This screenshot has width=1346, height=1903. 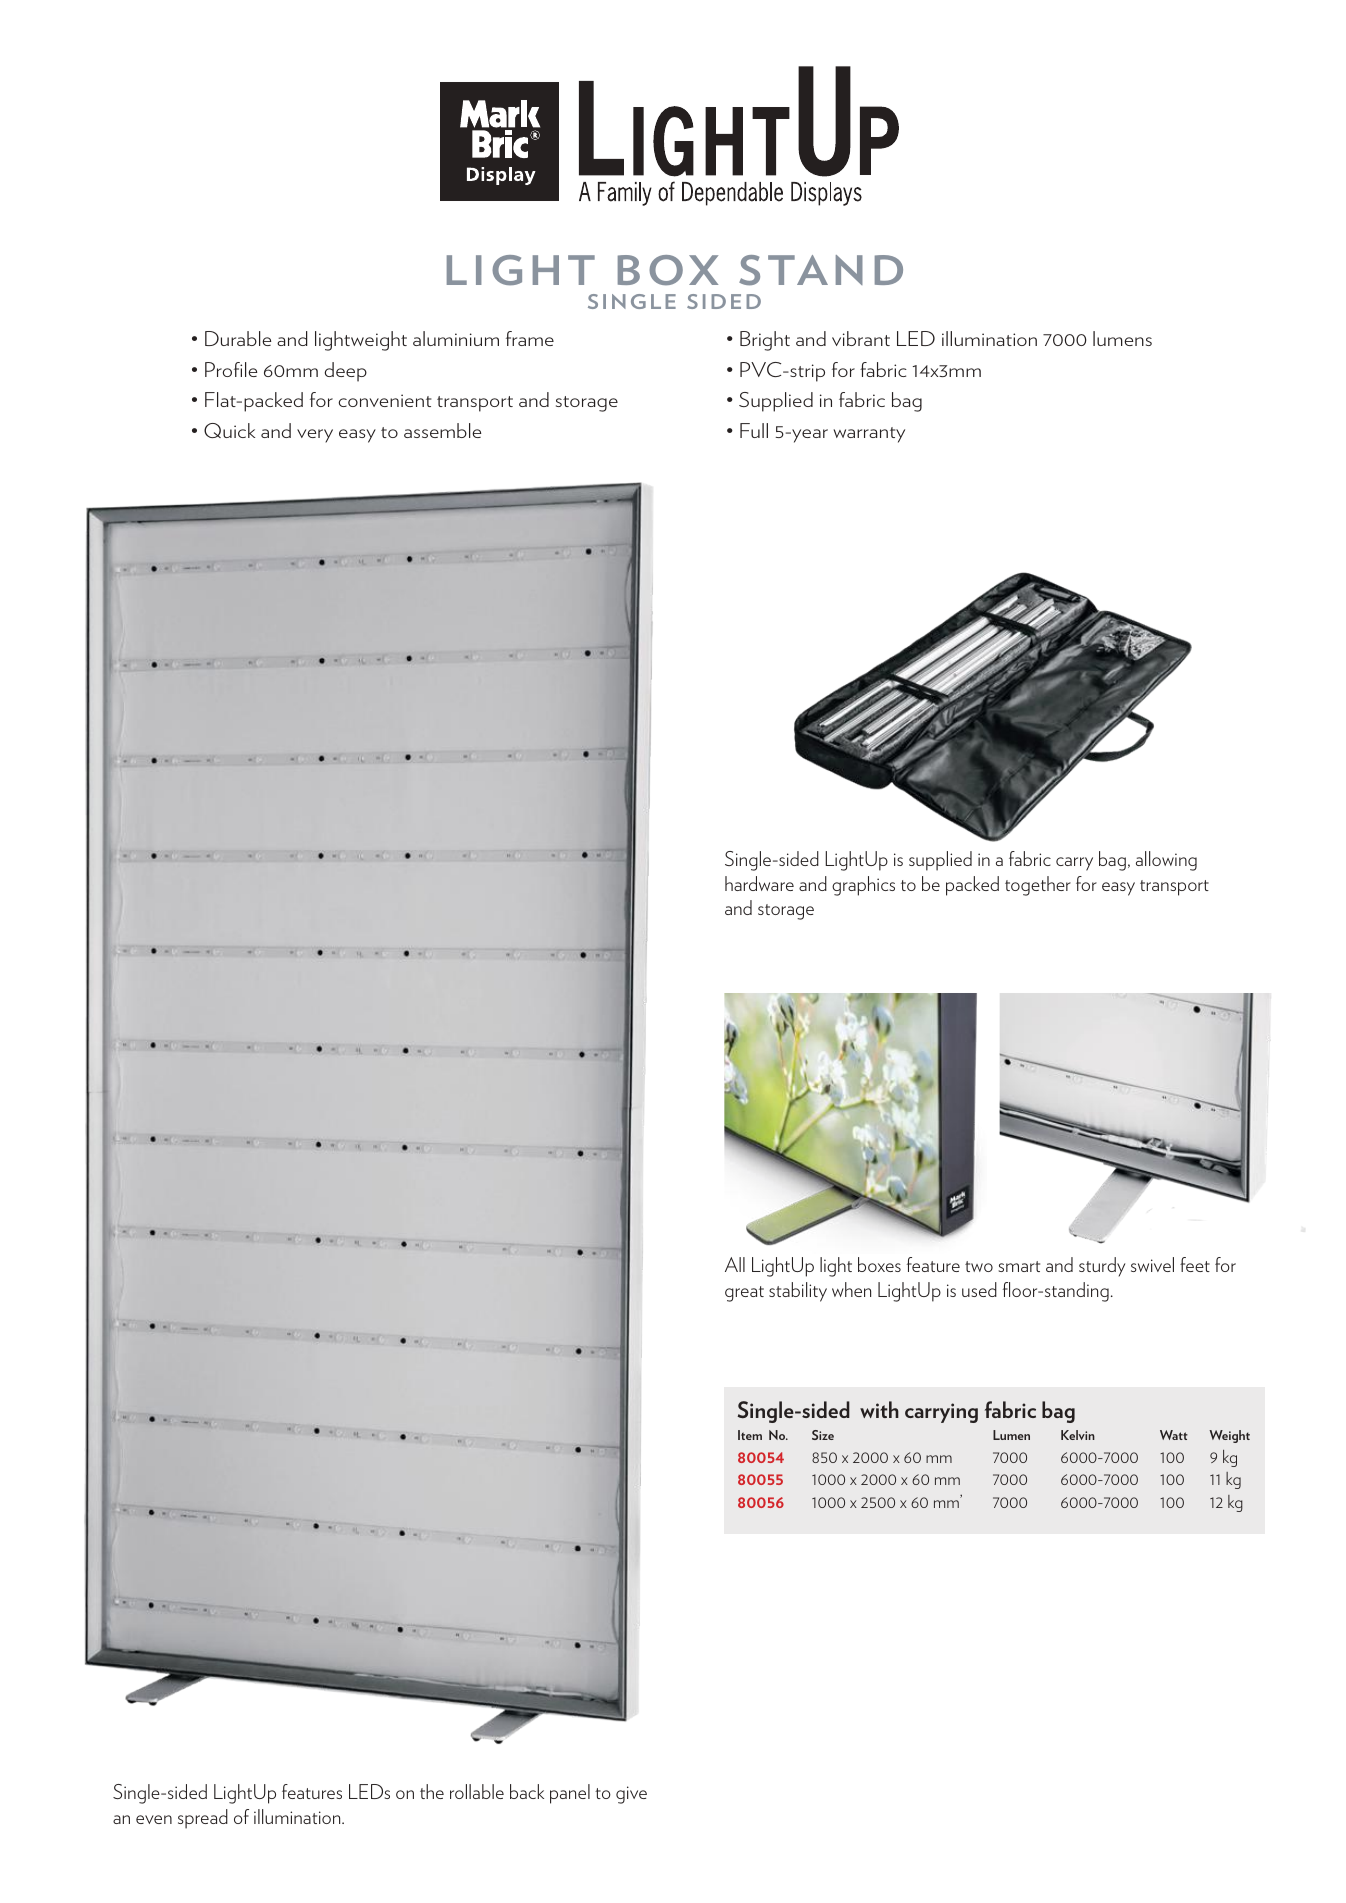 I want to click on allowing, so click(x=1166, y=861).
